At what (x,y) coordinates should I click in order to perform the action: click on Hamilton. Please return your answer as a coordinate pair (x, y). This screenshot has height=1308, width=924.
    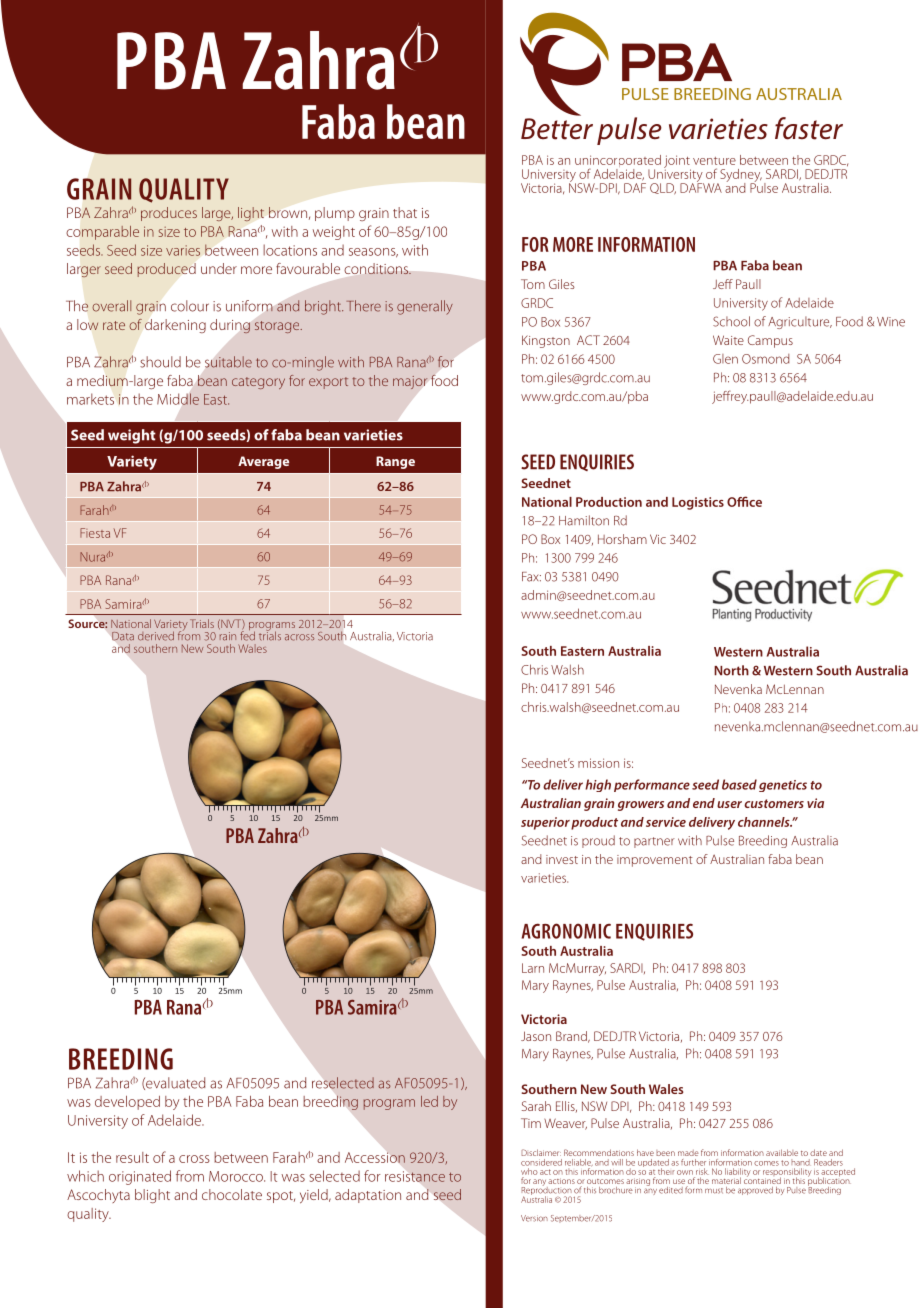
    Looking at the image, I should click on (584, 520).
